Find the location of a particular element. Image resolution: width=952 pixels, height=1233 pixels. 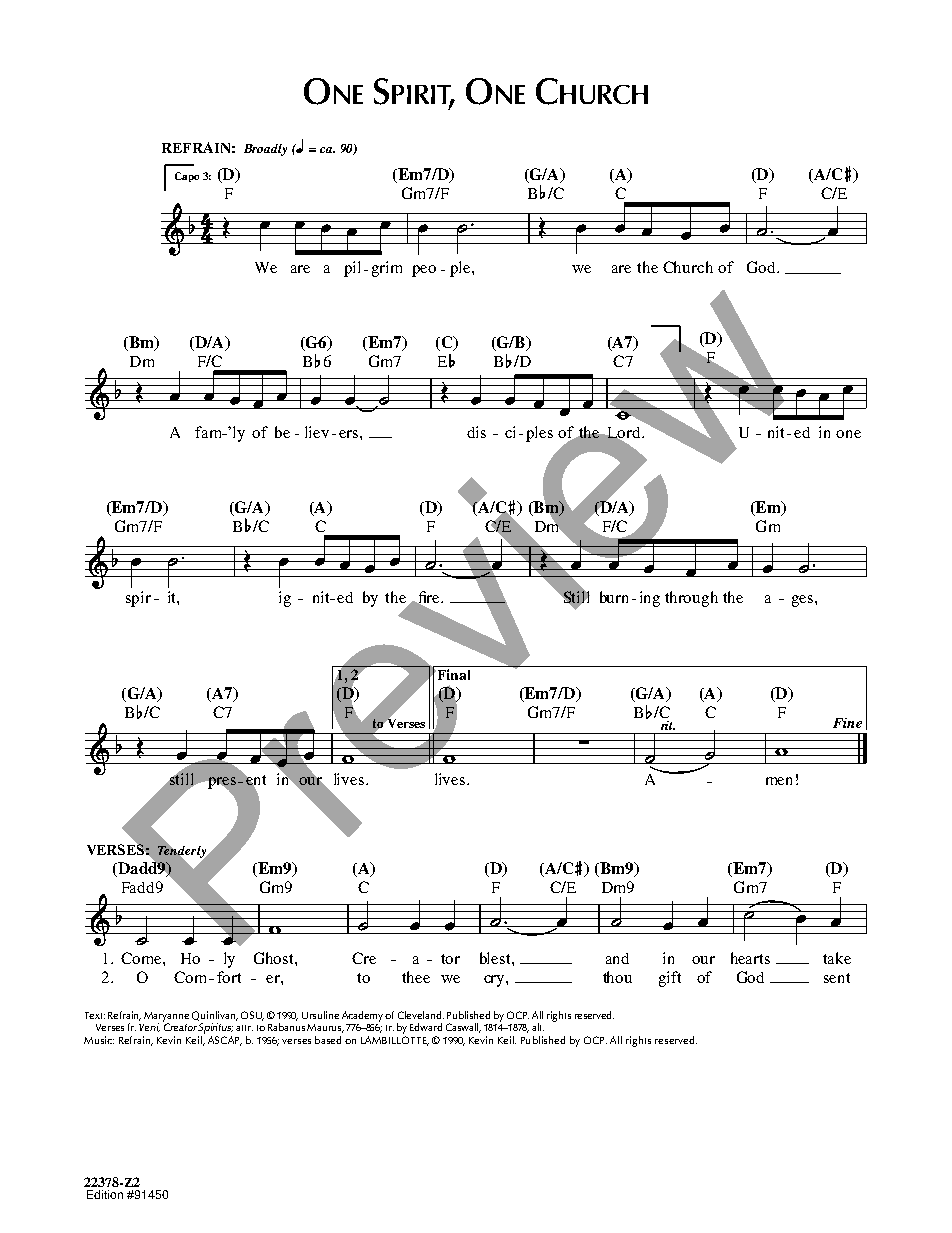

ges is located at coordinates (802, 601).
